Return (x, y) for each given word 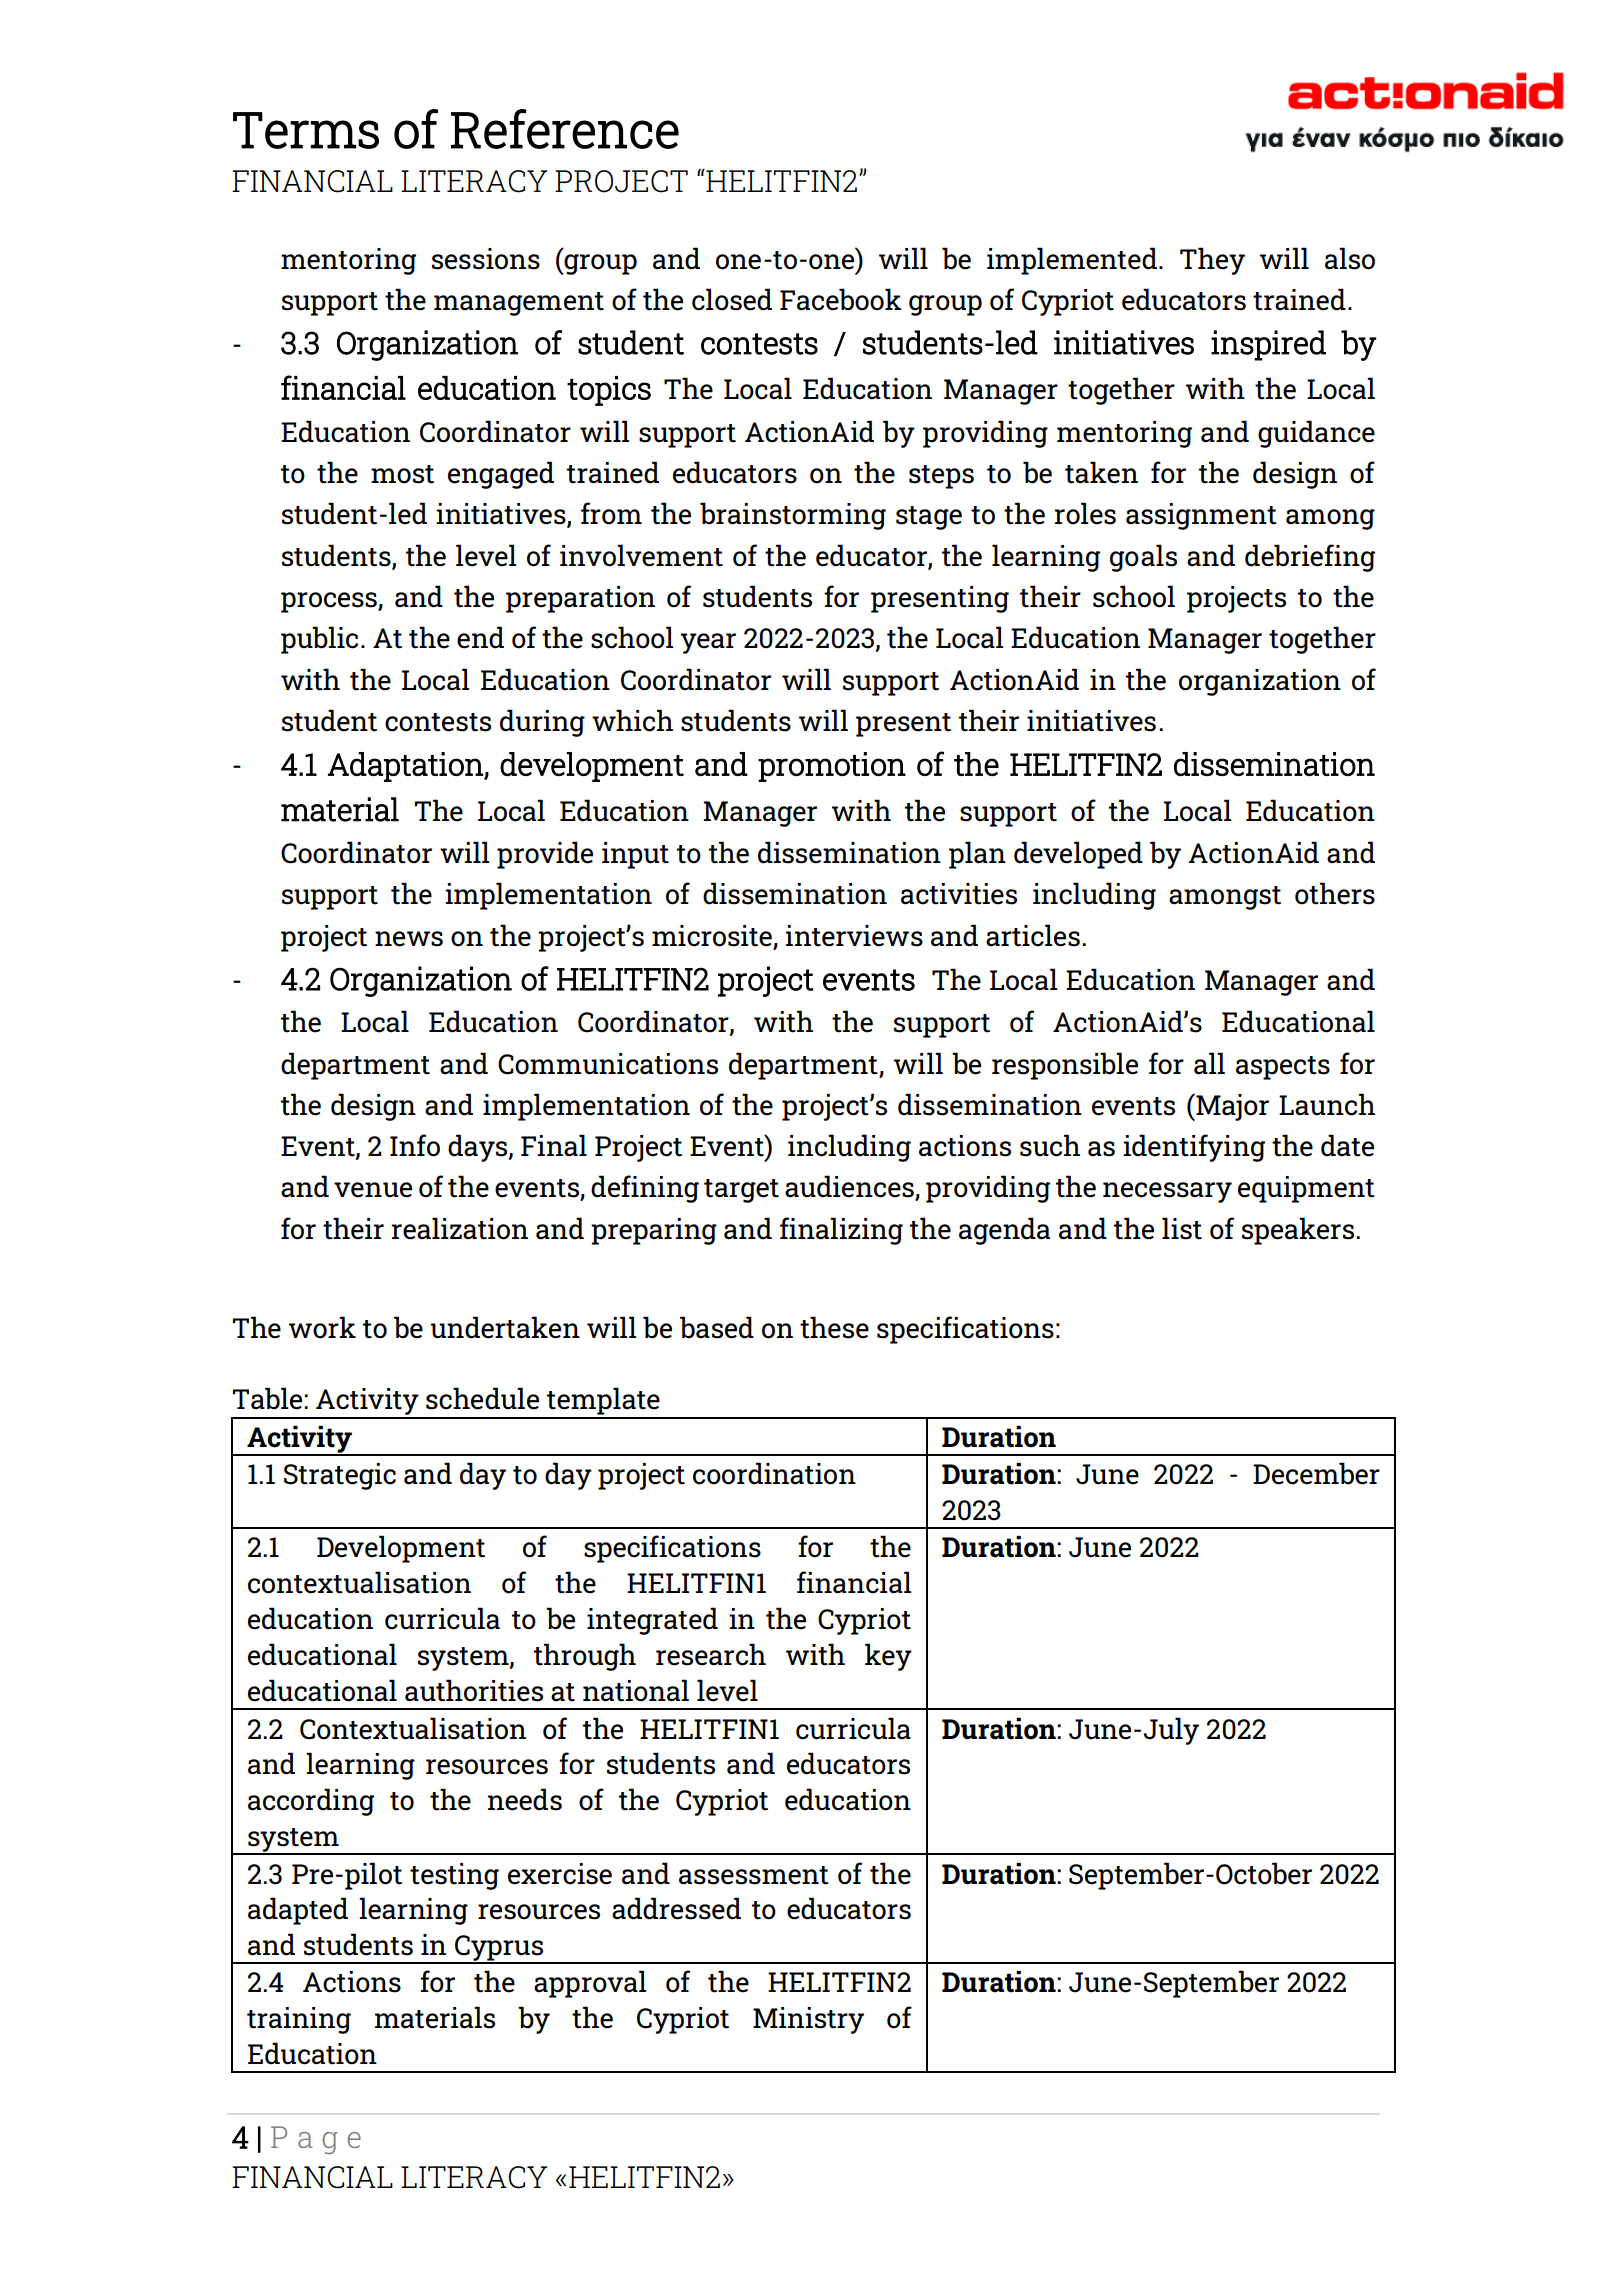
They (1212, 261)
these (834, 1327)
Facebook (841, 299)
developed (1078, 855)
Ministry (808, 2020)
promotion (832, 767)
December (1316, 1473)
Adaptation (406, 767)
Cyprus (499, 1949)
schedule (482, 1398)
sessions (486, 259)
